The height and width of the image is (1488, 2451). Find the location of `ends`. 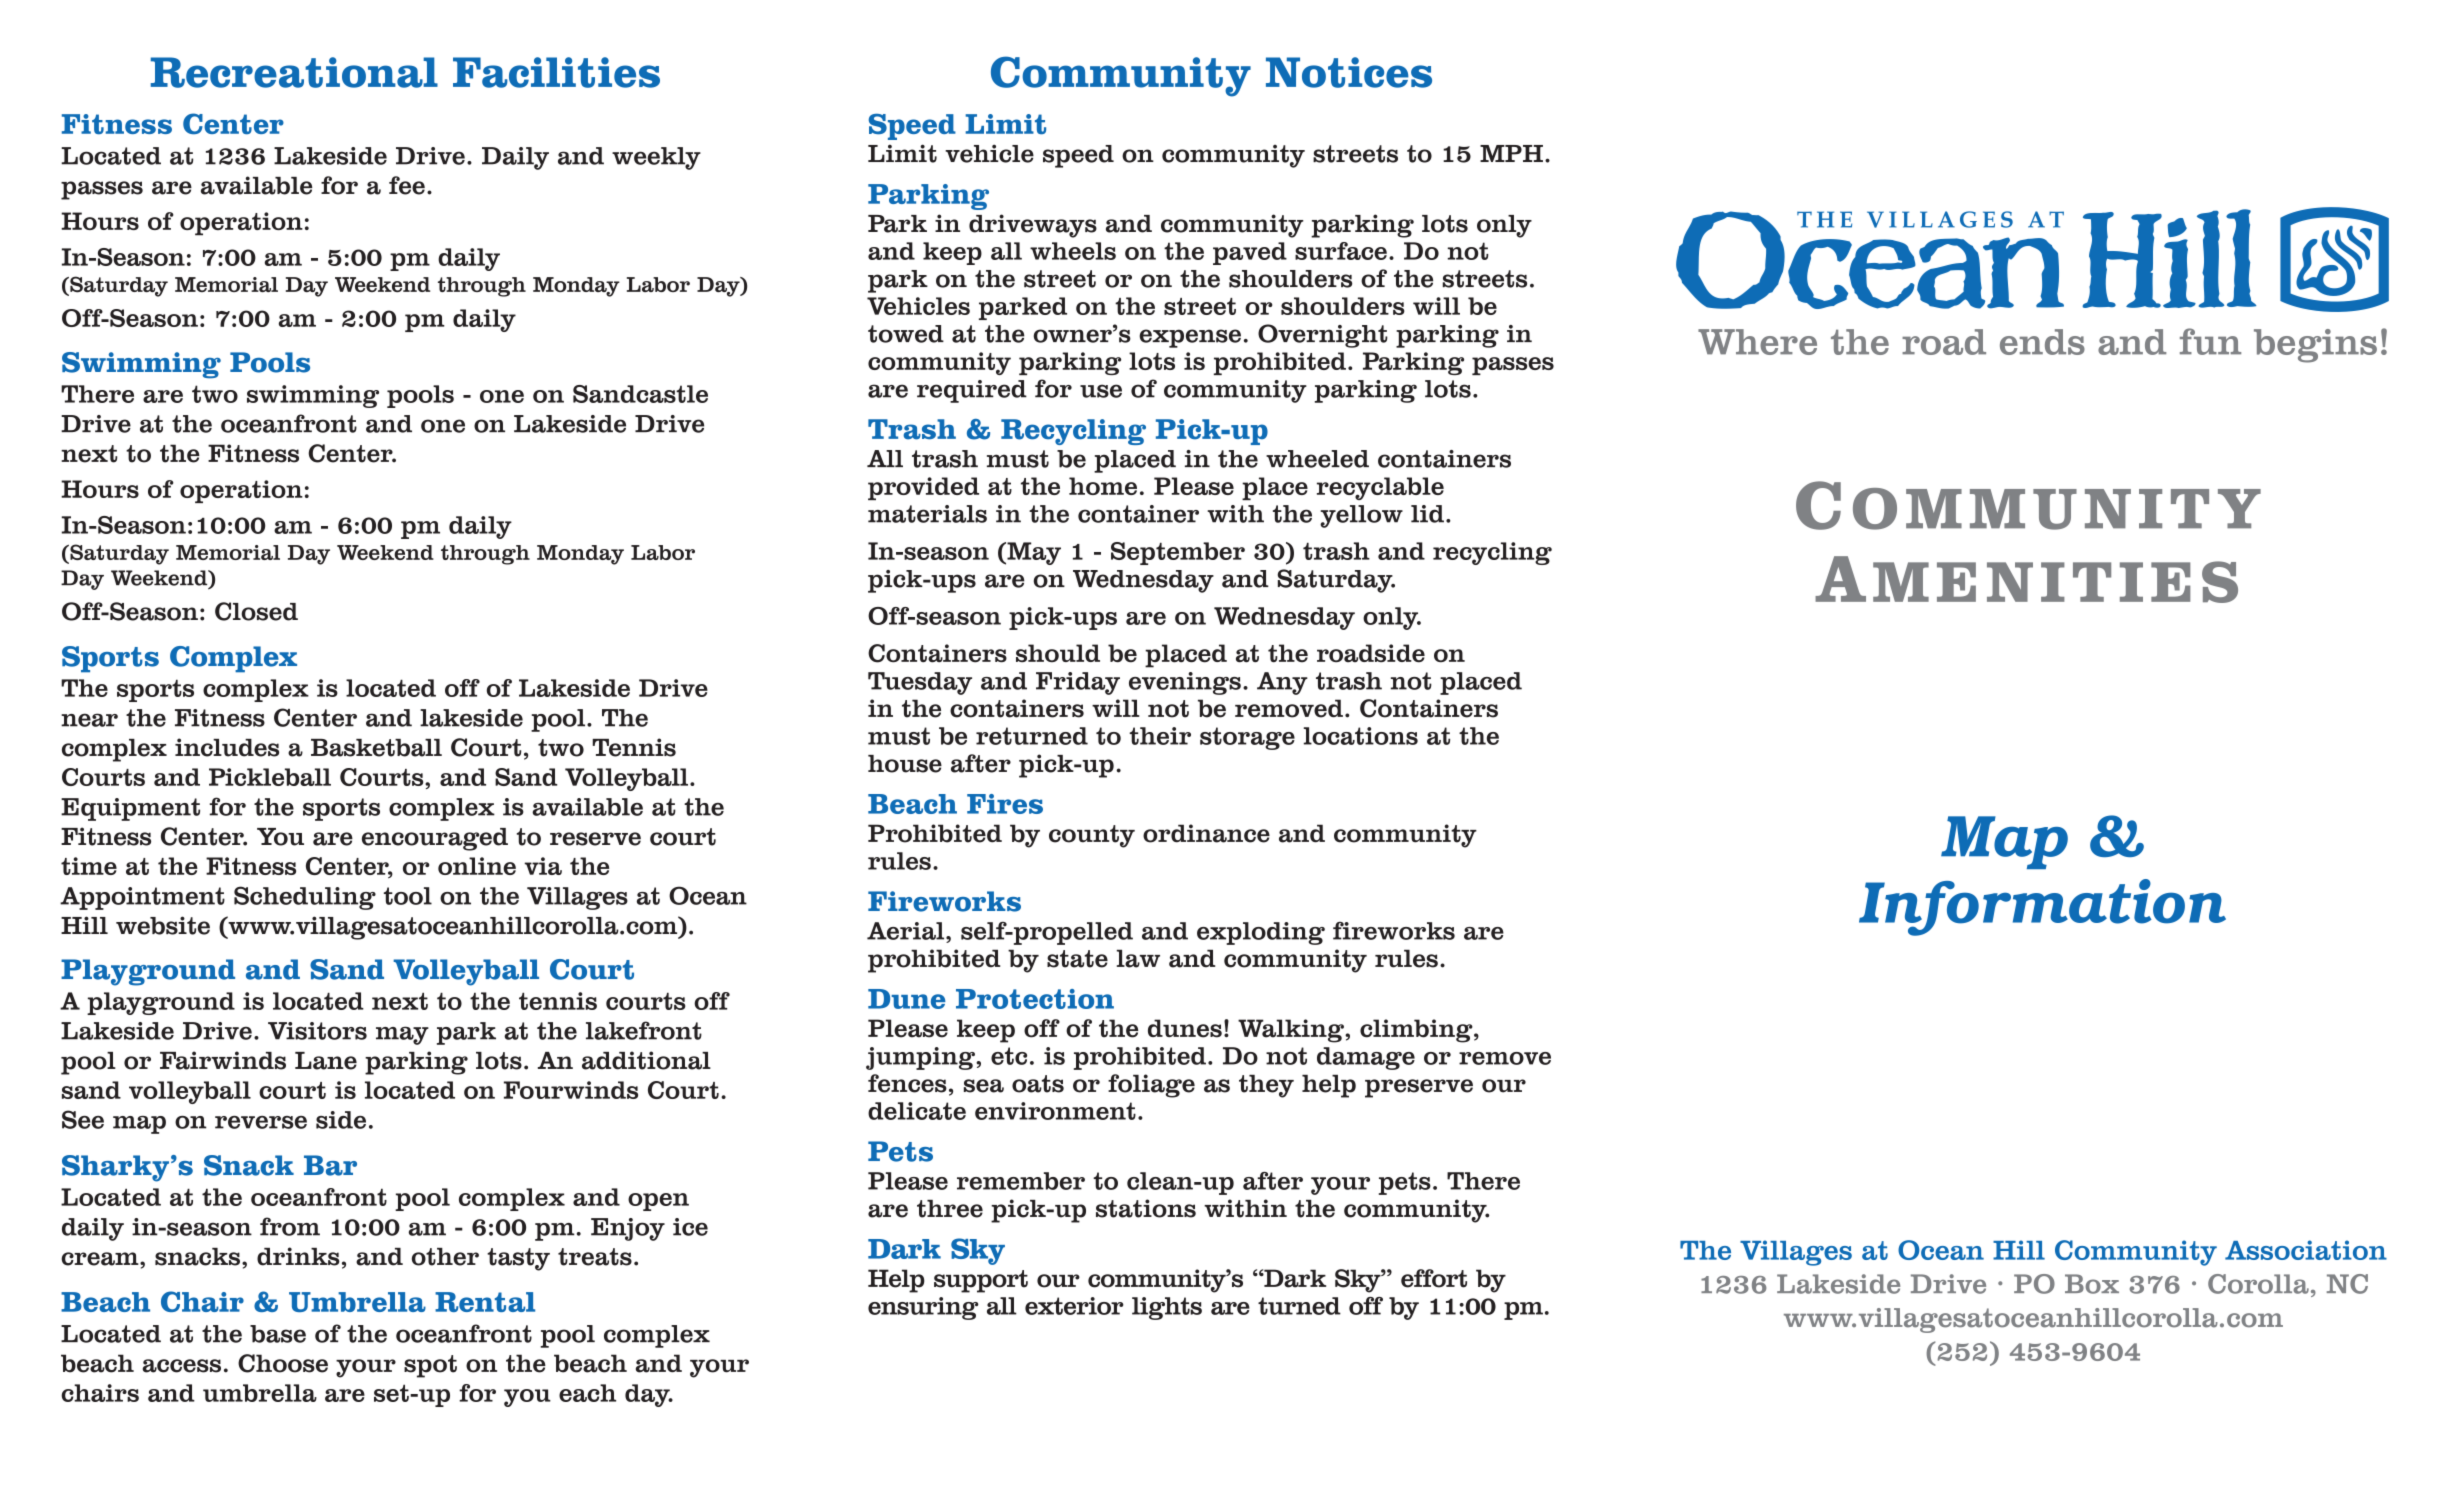

ends is located at coordinates (2042, 342).
